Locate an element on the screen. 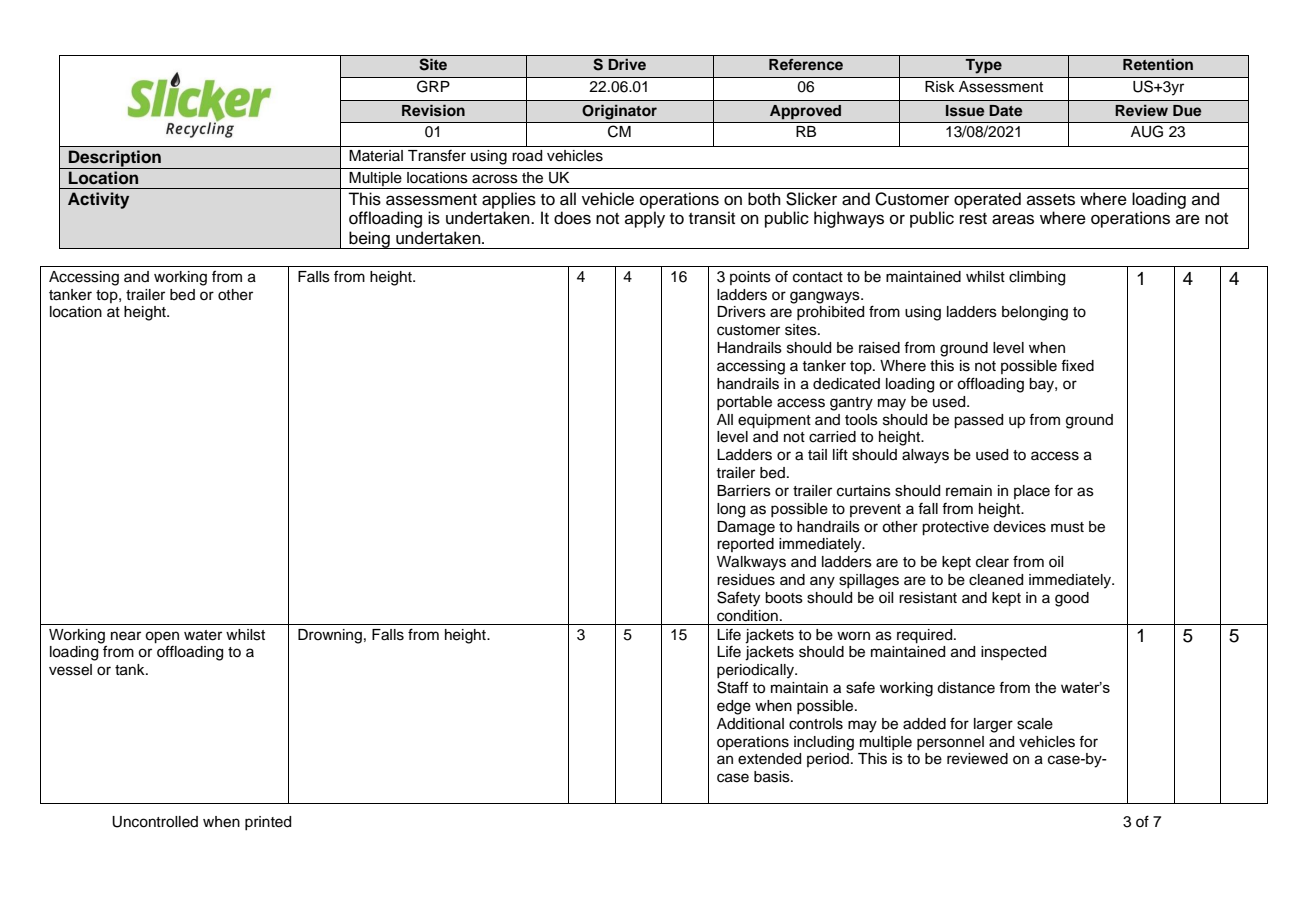 Image resolution: width=1308 pixels, height=924 pixels. open is located at coordinates (162, 637).
